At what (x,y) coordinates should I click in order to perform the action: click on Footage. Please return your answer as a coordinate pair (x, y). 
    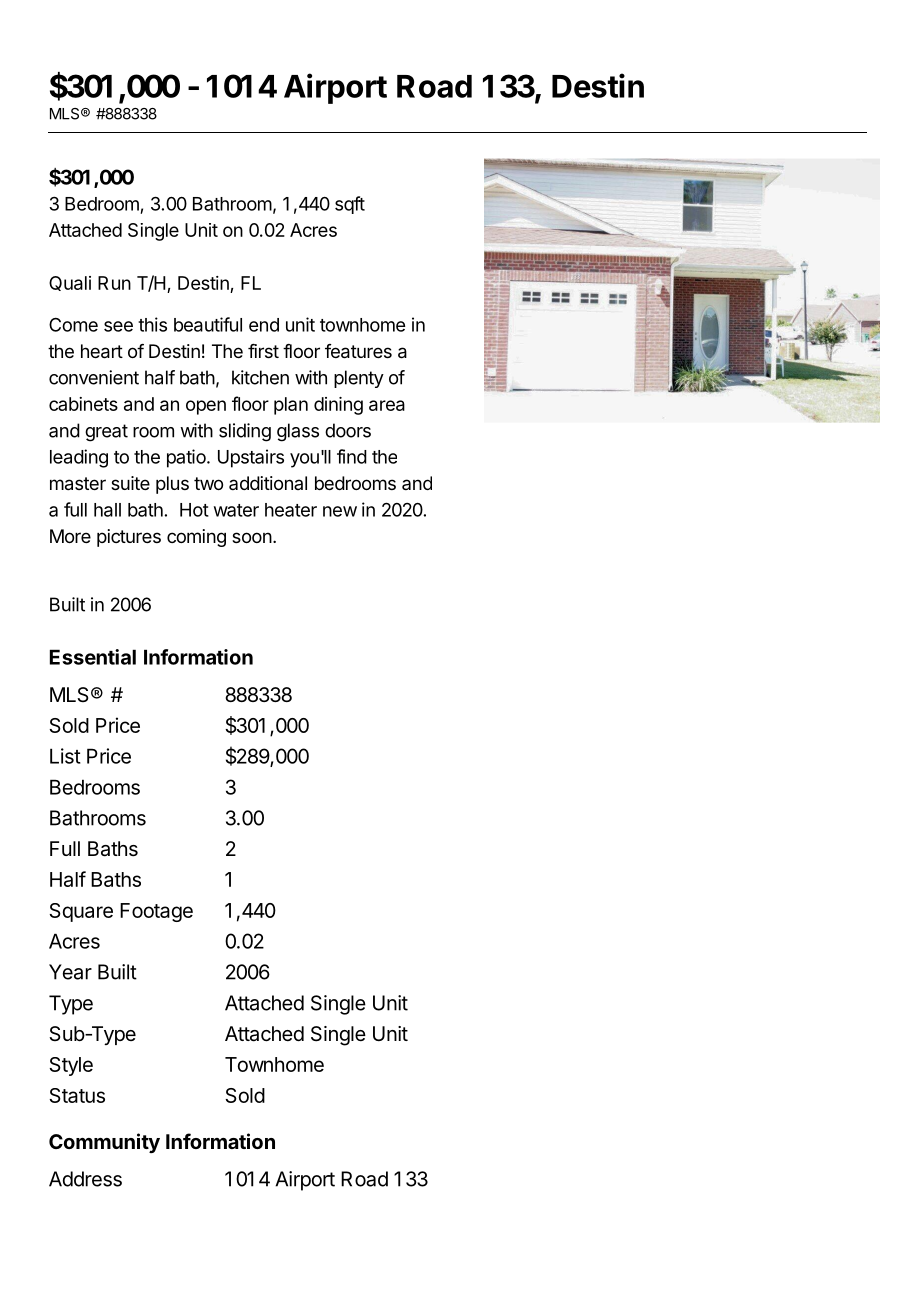
    Looking at the image, I should click on (156, 912).
